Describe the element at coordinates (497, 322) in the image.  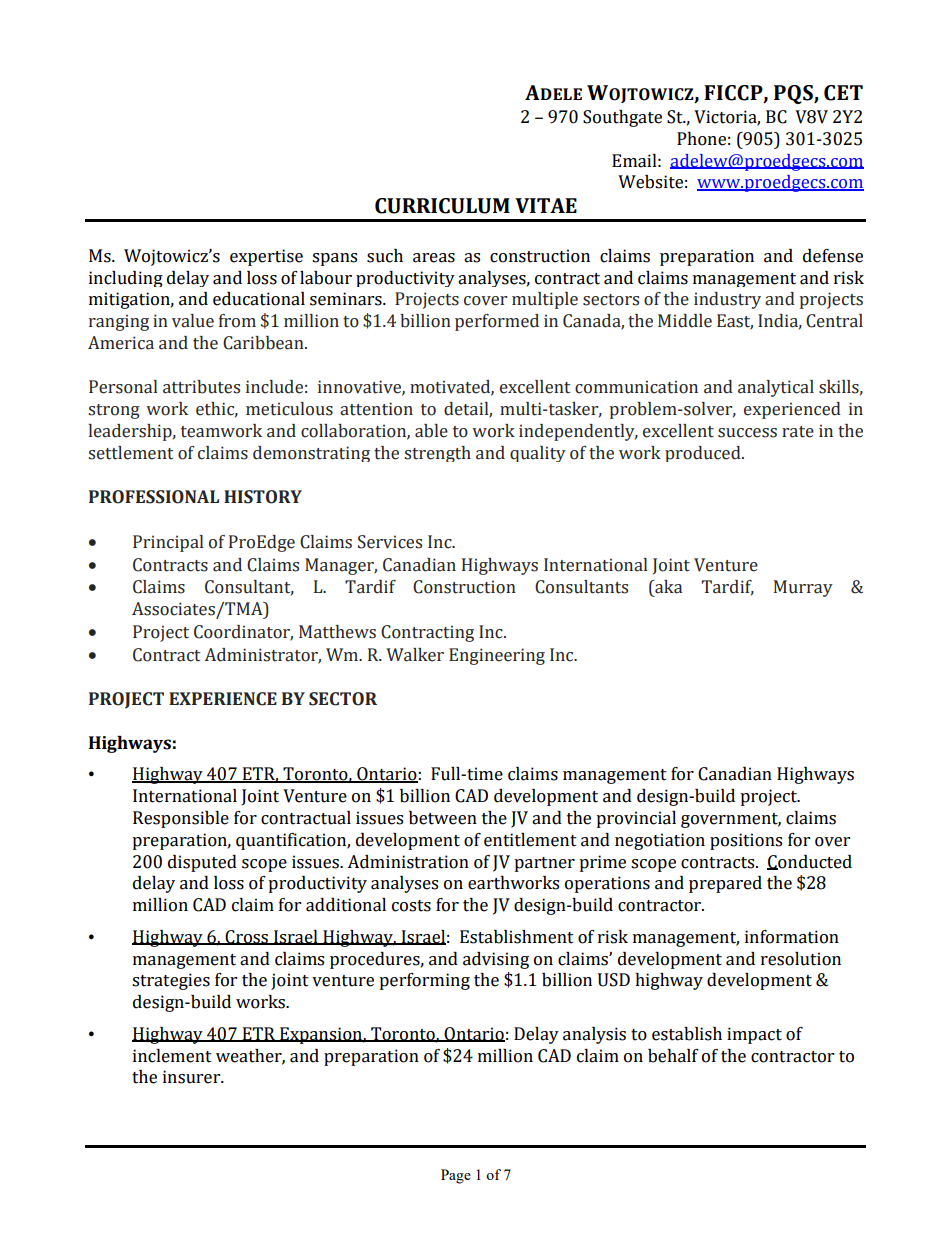
I see `performed` at that location.
